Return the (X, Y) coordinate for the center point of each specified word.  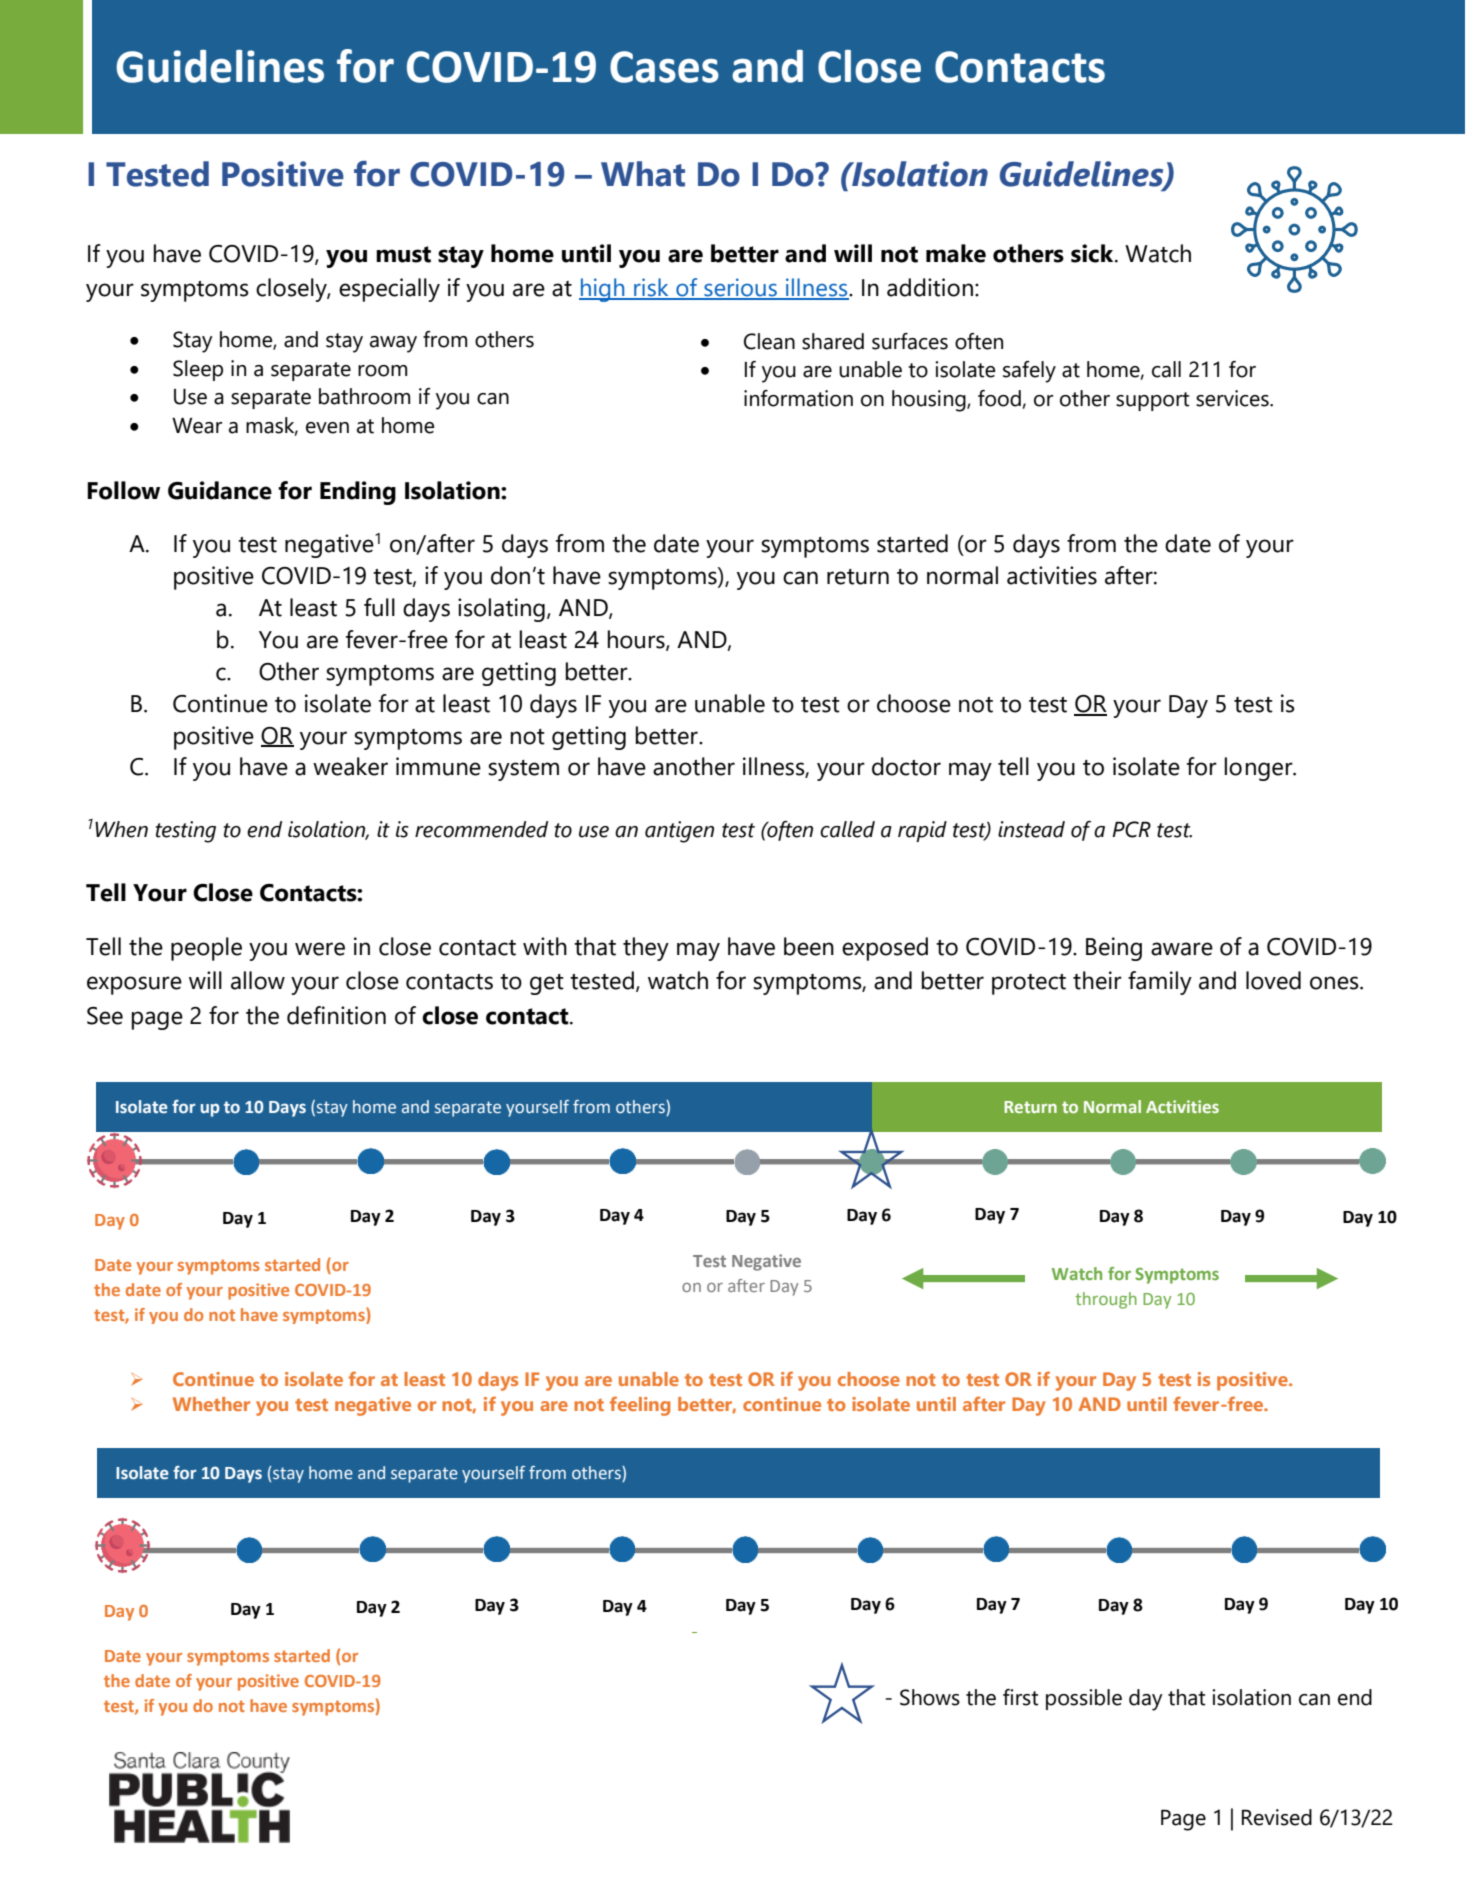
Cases (664, 67)
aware (1182, 949)
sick (1093, 253)
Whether (211, 1404)
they (646, 949)
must (403, 254)
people (206, 949)
